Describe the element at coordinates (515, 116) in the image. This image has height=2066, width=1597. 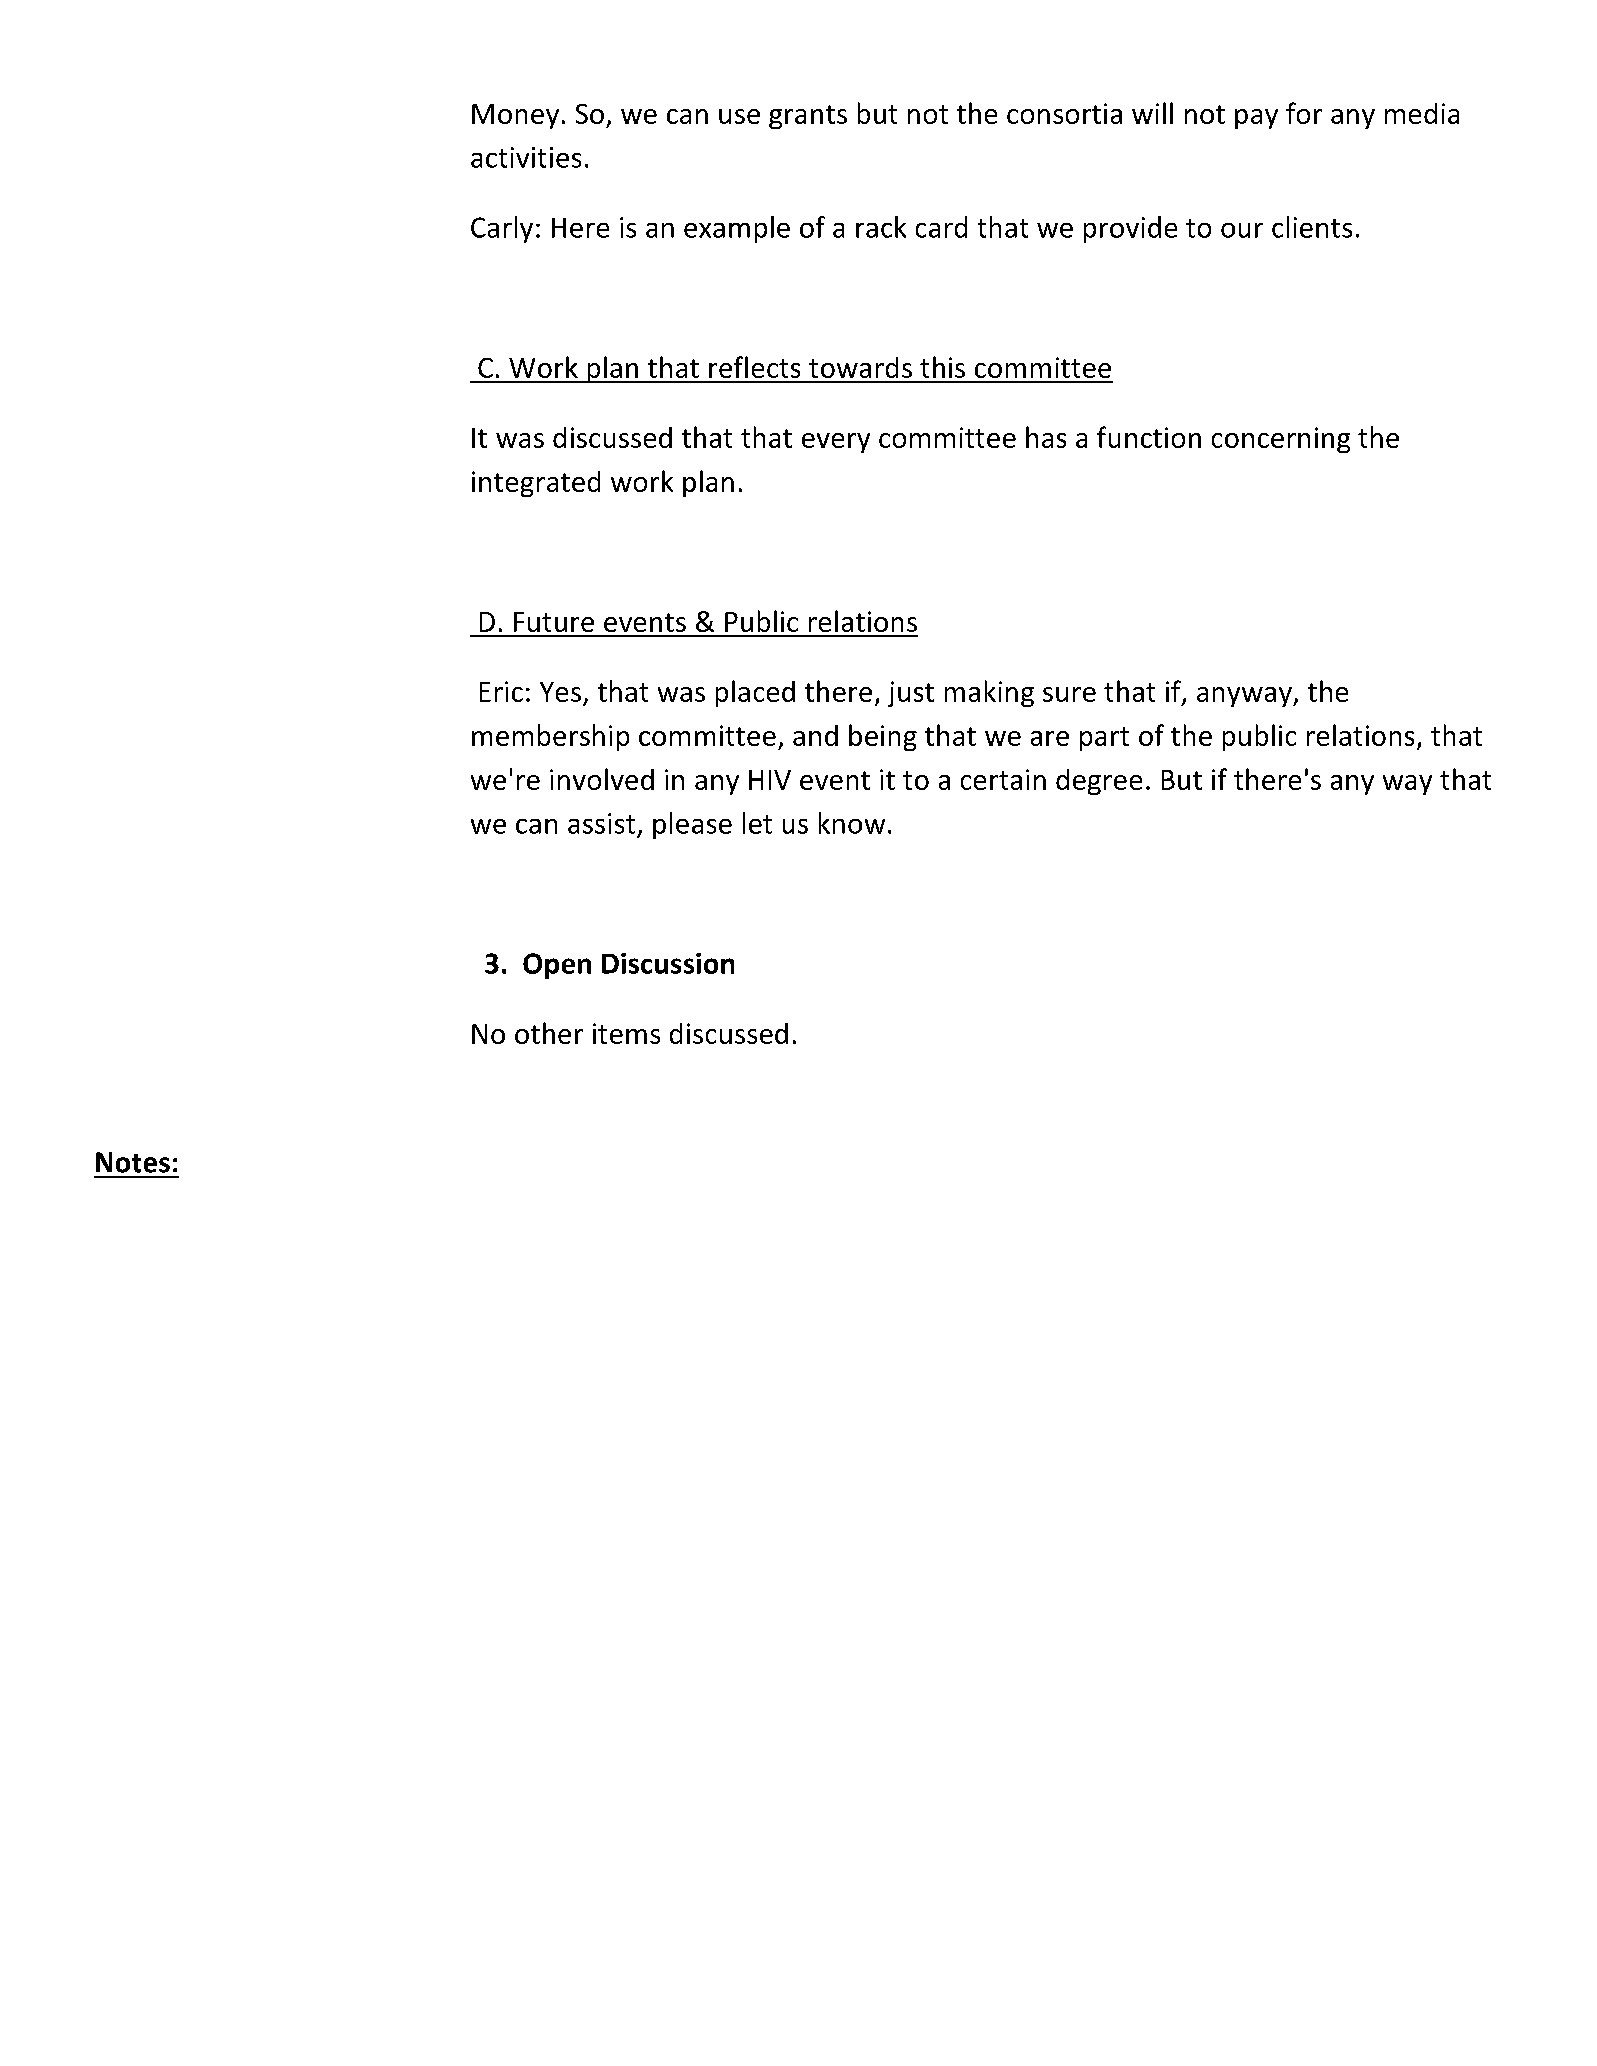
I see `Money` at that location.
